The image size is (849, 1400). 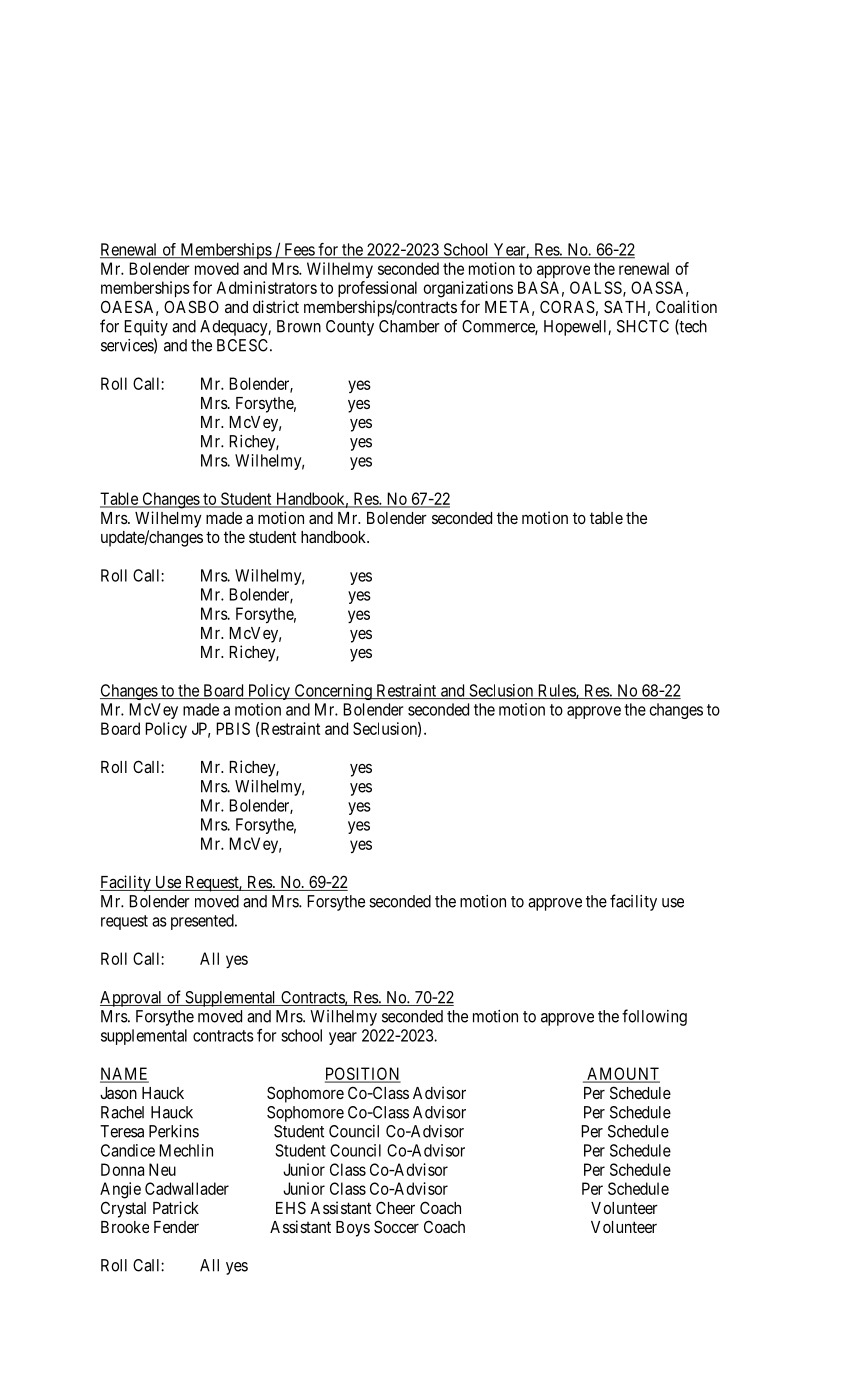 I want to click on AMOUNT, so click(x=622, y=1074).
